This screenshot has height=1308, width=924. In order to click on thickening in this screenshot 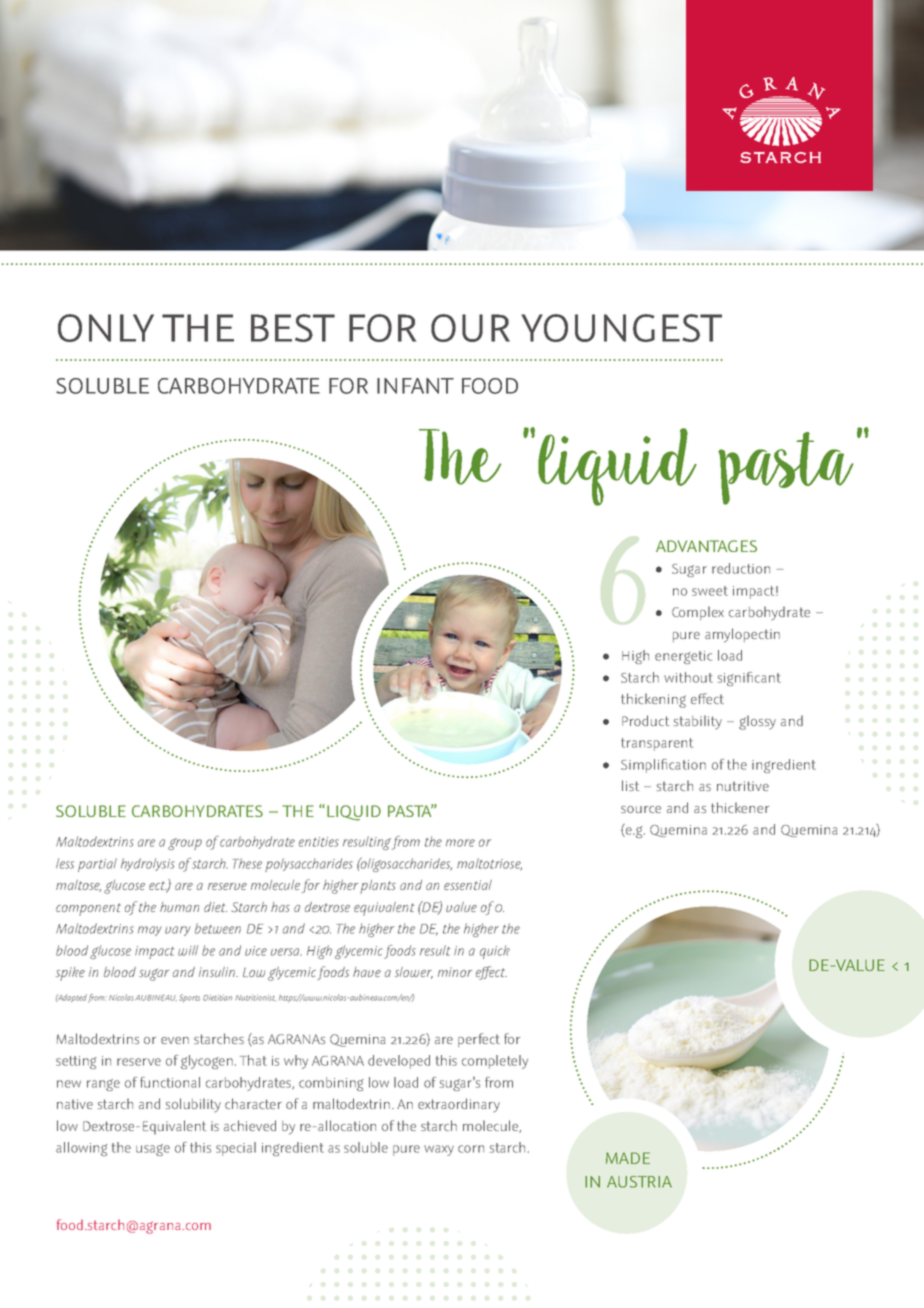, I will do `click(653, 700)`.
